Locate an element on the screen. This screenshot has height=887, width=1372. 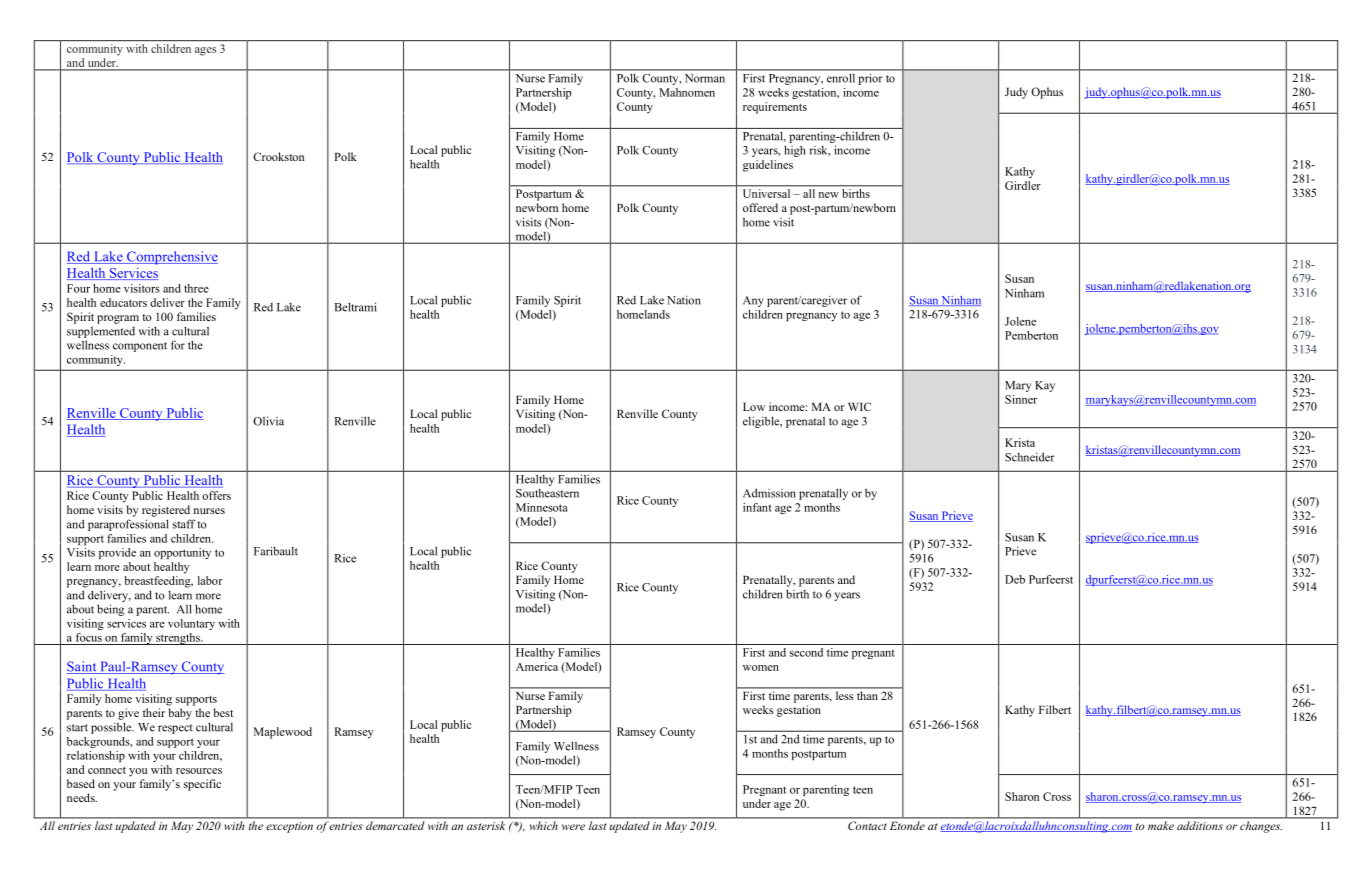
prior is located at coordinates (870, 79).
